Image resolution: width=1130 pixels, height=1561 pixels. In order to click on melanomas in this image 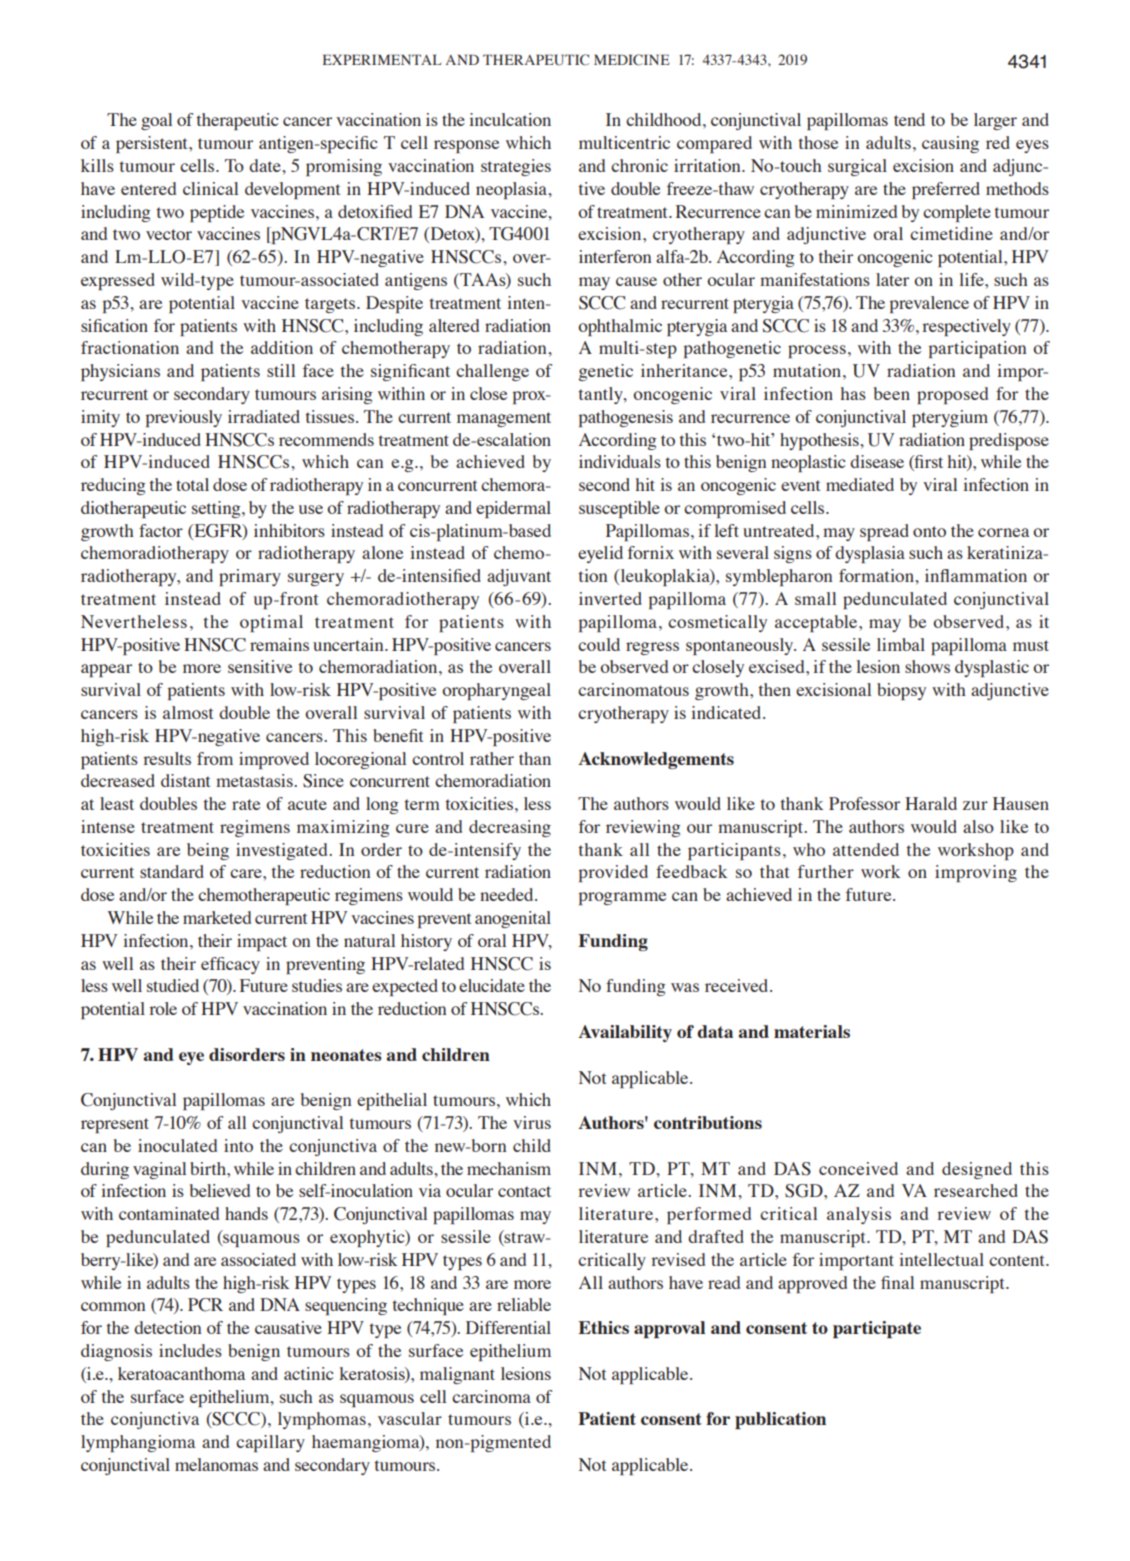, I will do `click(216, 1464)`.
